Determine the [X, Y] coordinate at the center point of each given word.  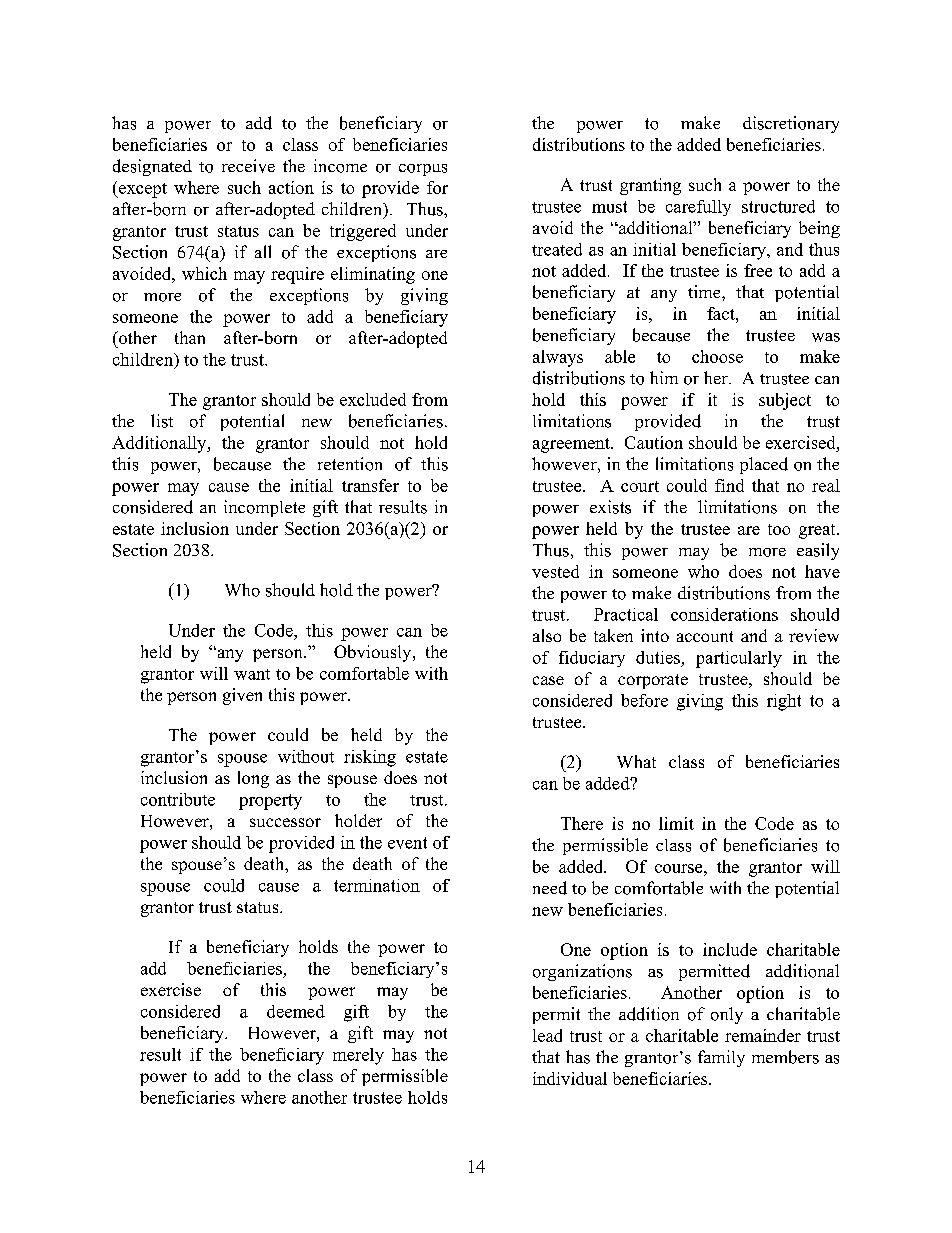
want [252, 674]
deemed [296, 1011]
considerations [724, 614]
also [547, 635]
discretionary [791, 124]
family [721, 1058]
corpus [423, 170]
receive [248, 166]
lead [547, 1035]
